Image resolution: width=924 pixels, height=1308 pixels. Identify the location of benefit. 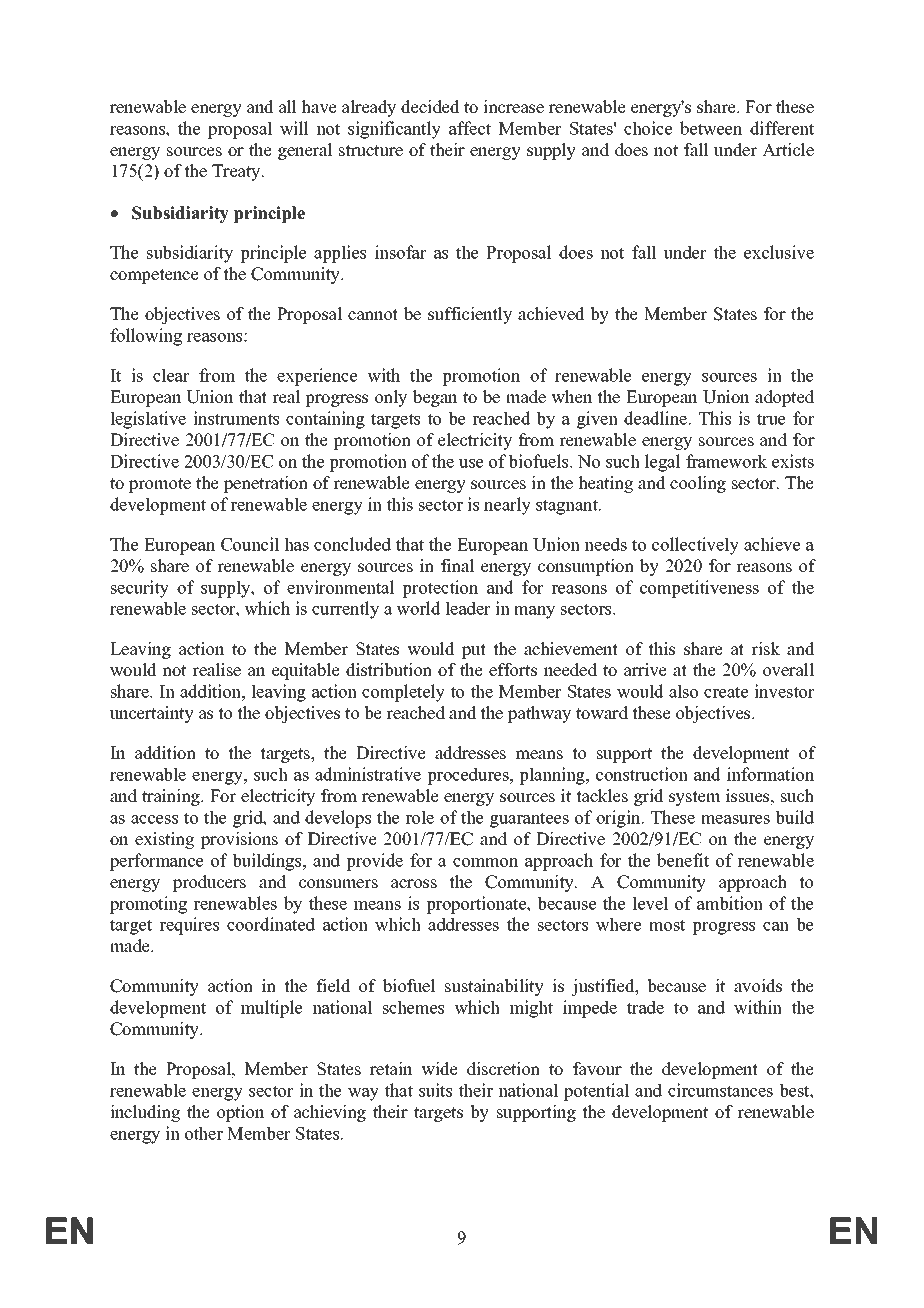
(683, 860).
